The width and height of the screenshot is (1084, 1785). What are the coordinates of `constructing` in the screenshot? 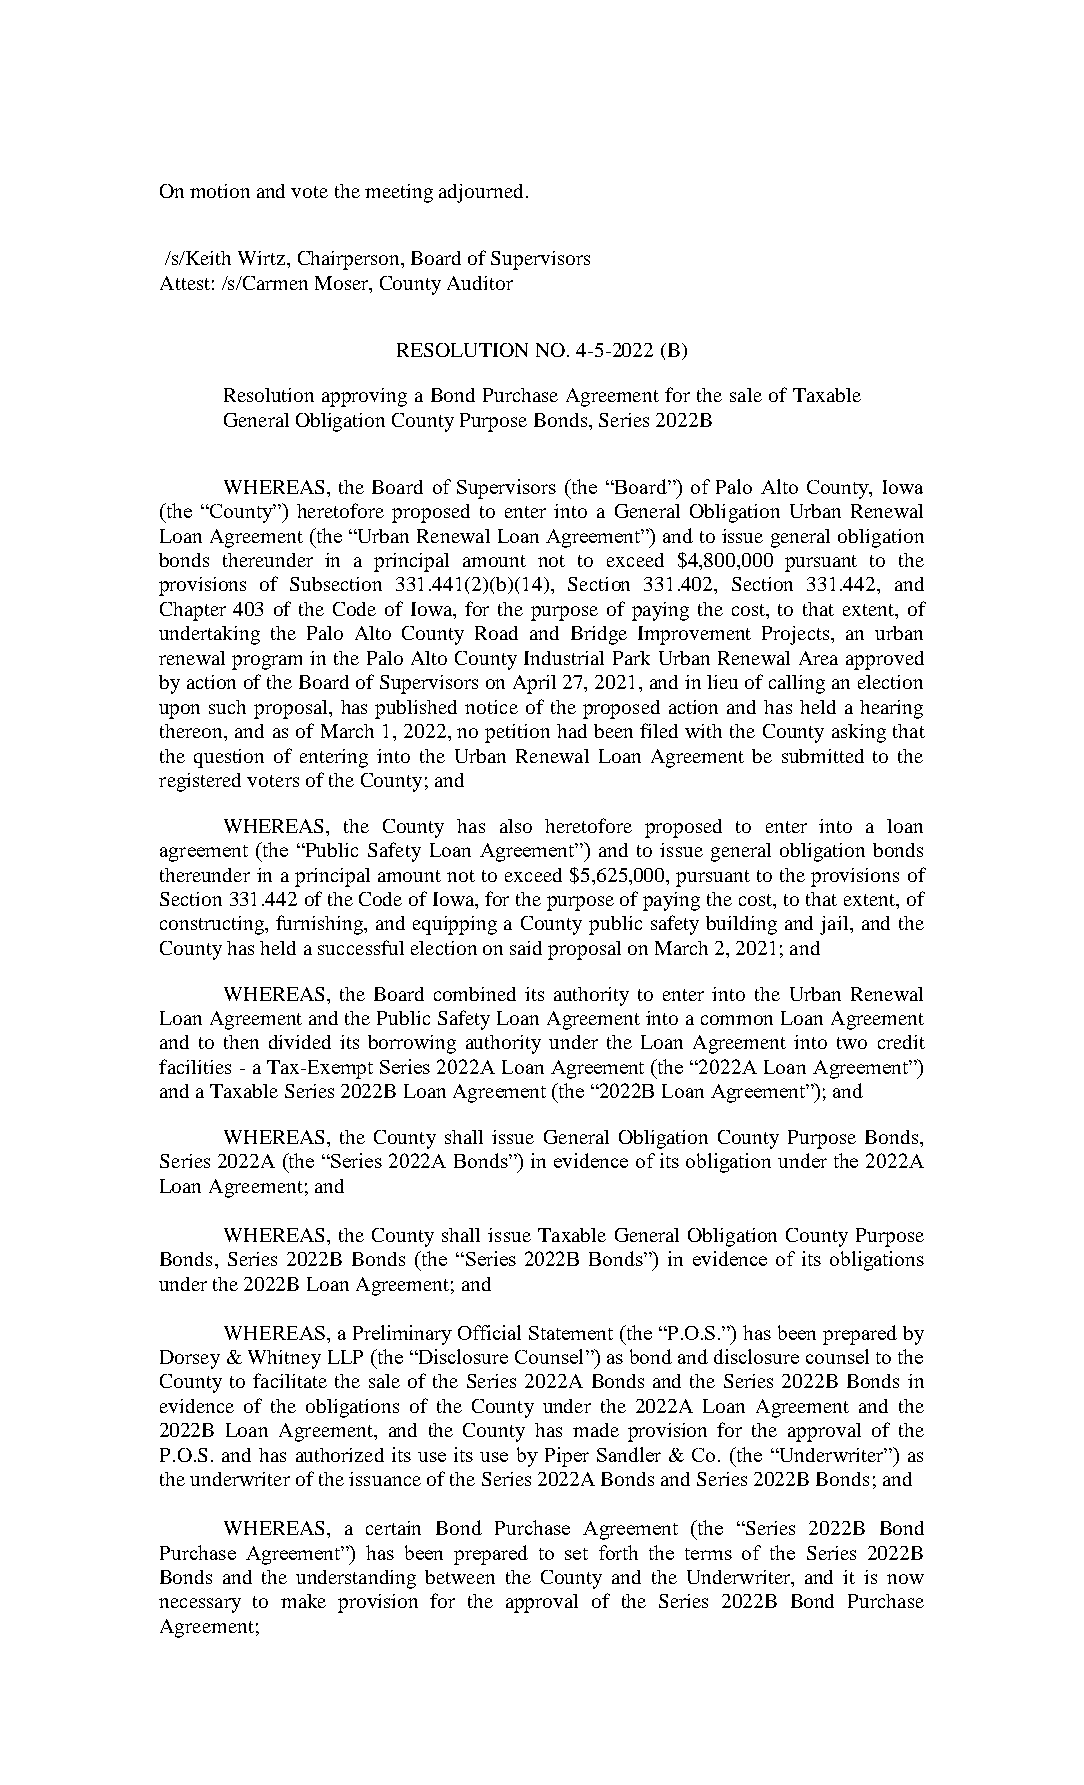 It's located at (213, 925).
